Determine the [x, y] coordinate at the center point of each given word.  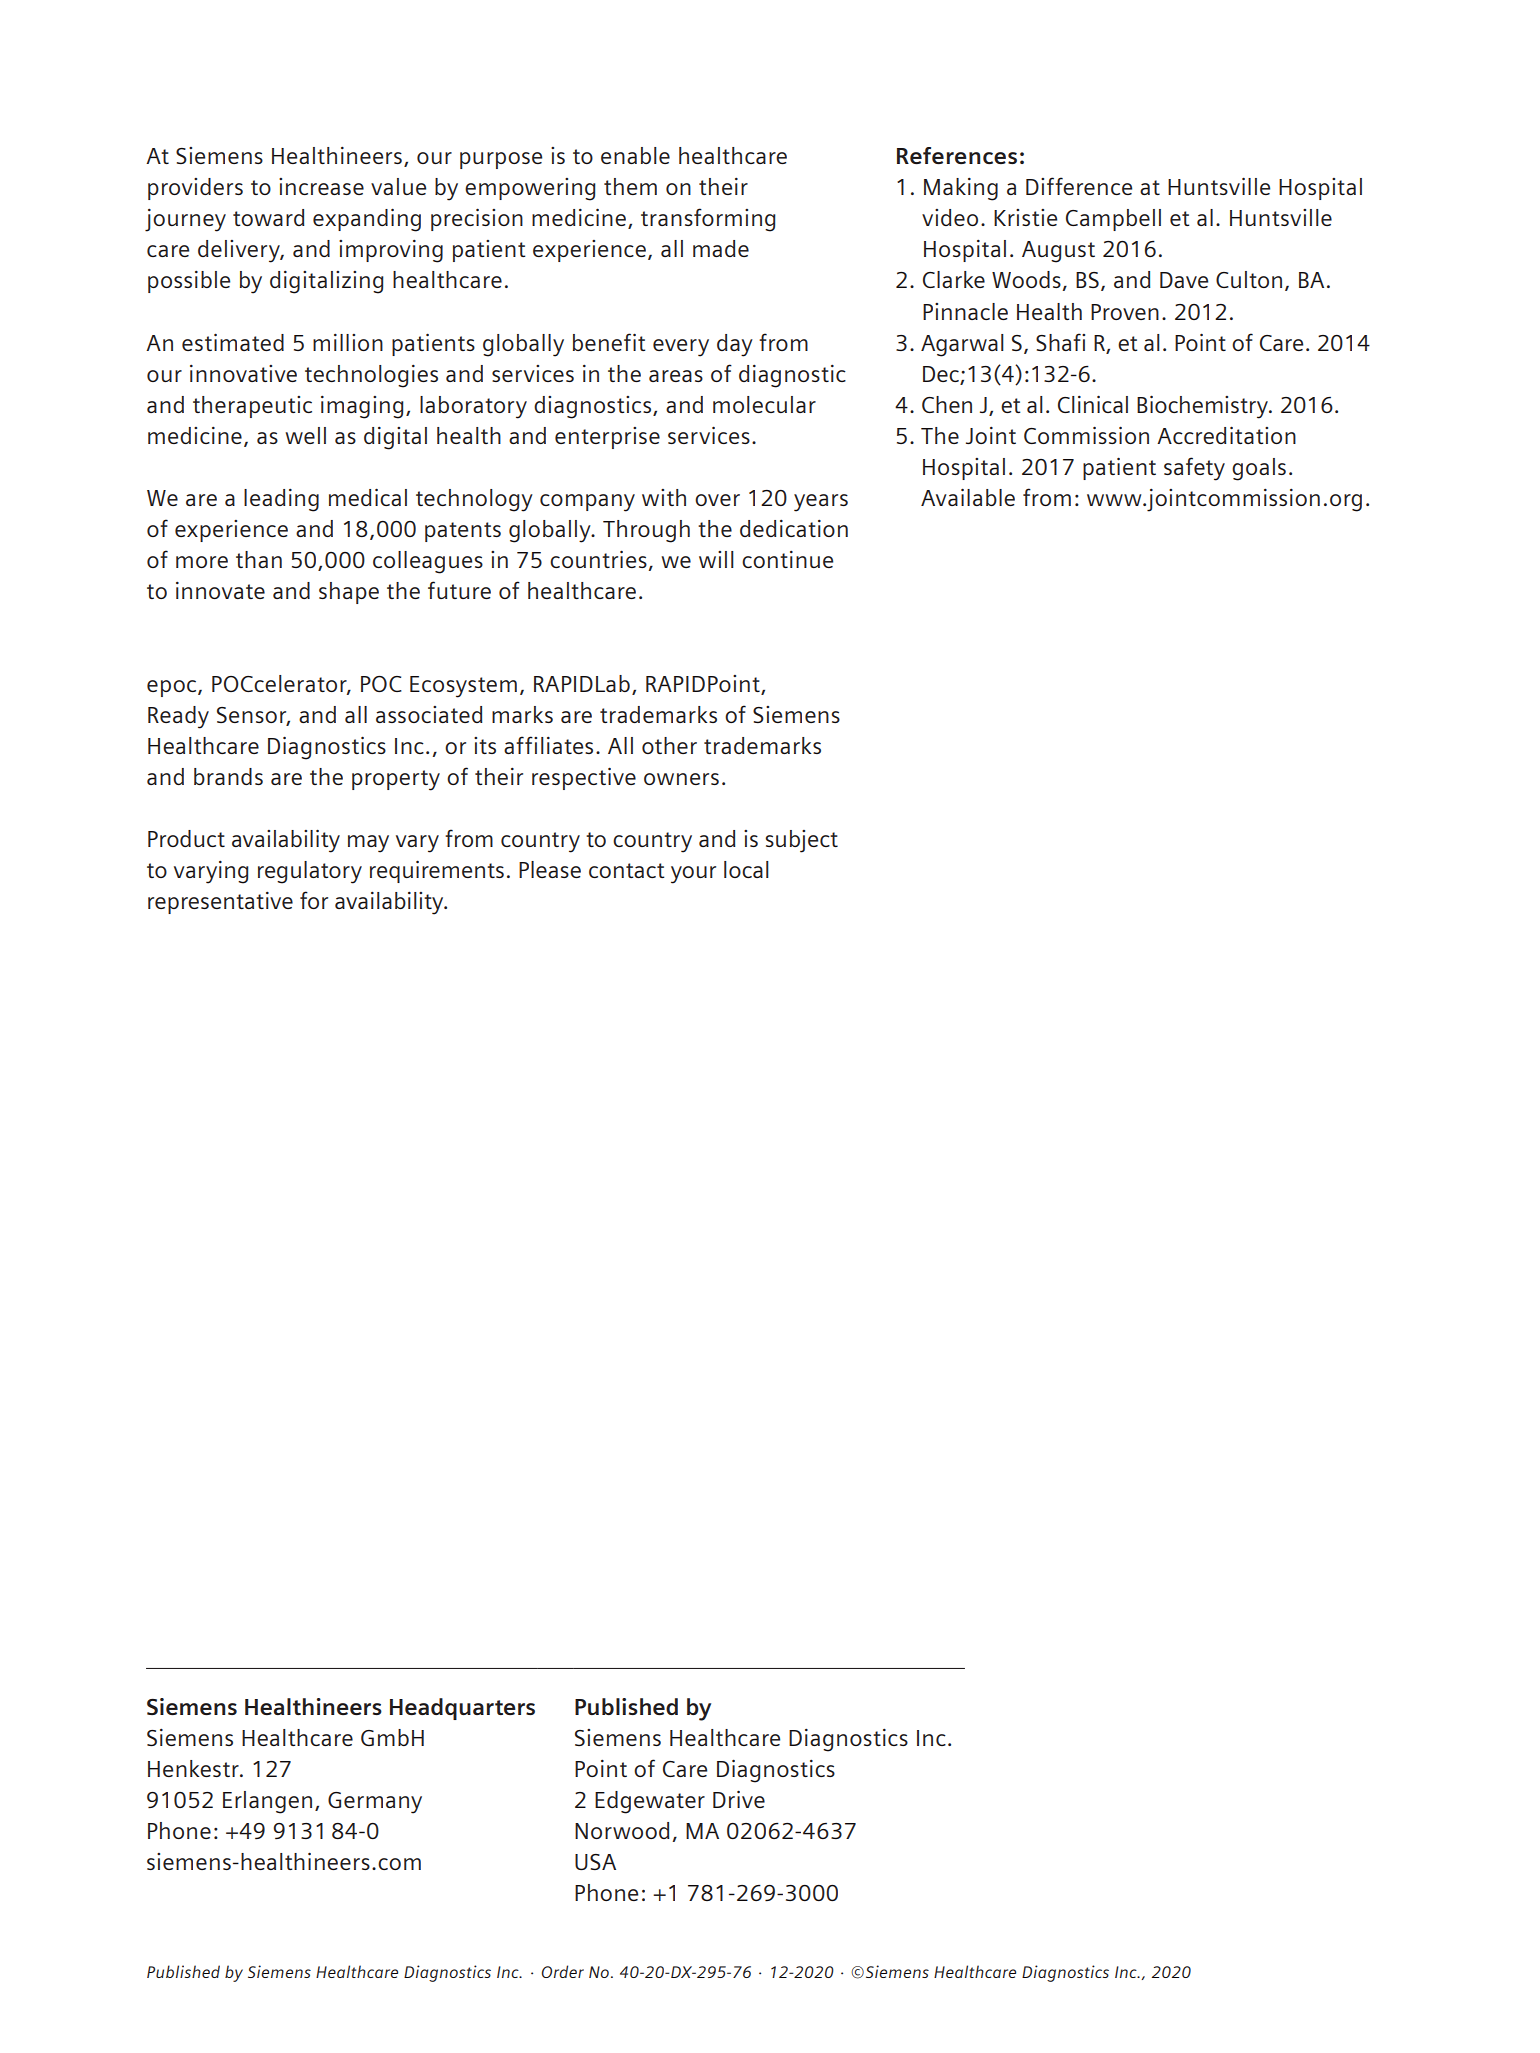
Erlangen [267, 1802]
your [693, 875]
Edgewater [650, 1802]
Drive [739, 1799]
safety [1194, 469]
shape [349, 593]
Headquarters [462, 1709]
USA [595, 1862]
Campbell [1113, 220]
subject [801, 841]
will [716, 559]
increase [321, 186]
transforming [708, 220]
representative [220, 903]
